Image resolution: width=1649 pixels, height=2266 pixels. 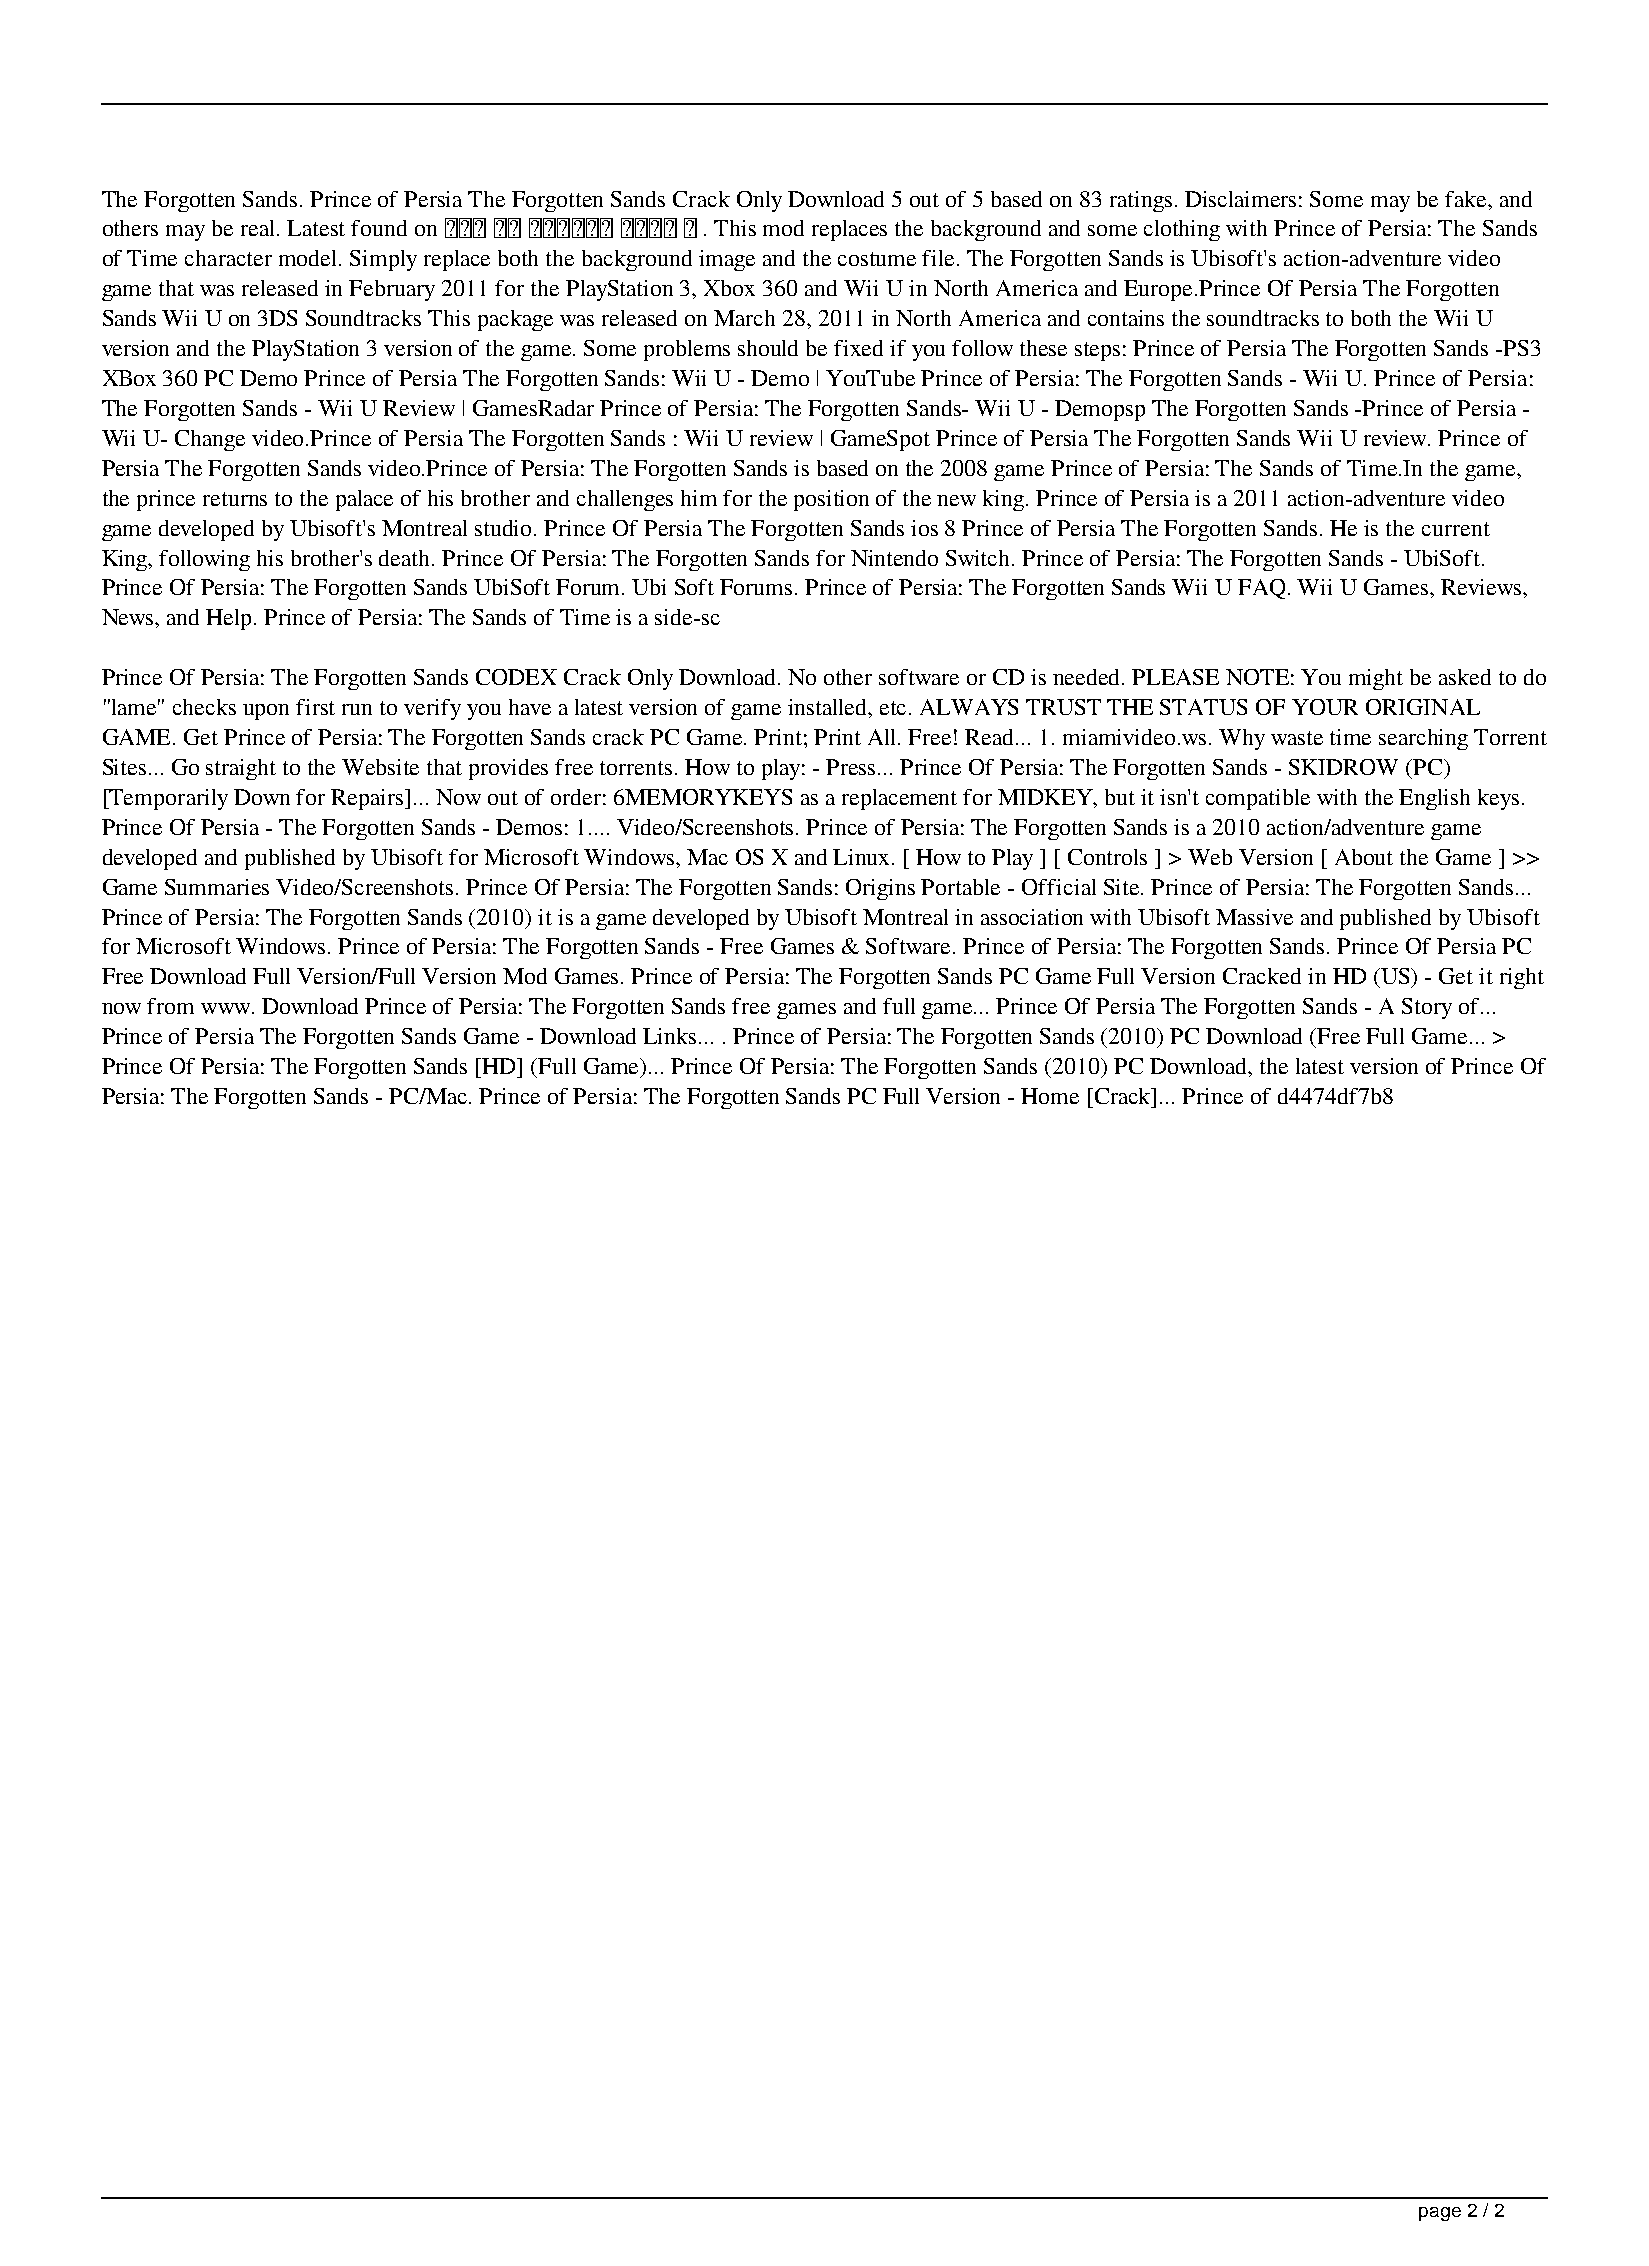 I want to click on Press, so click(x=852, y=767).
